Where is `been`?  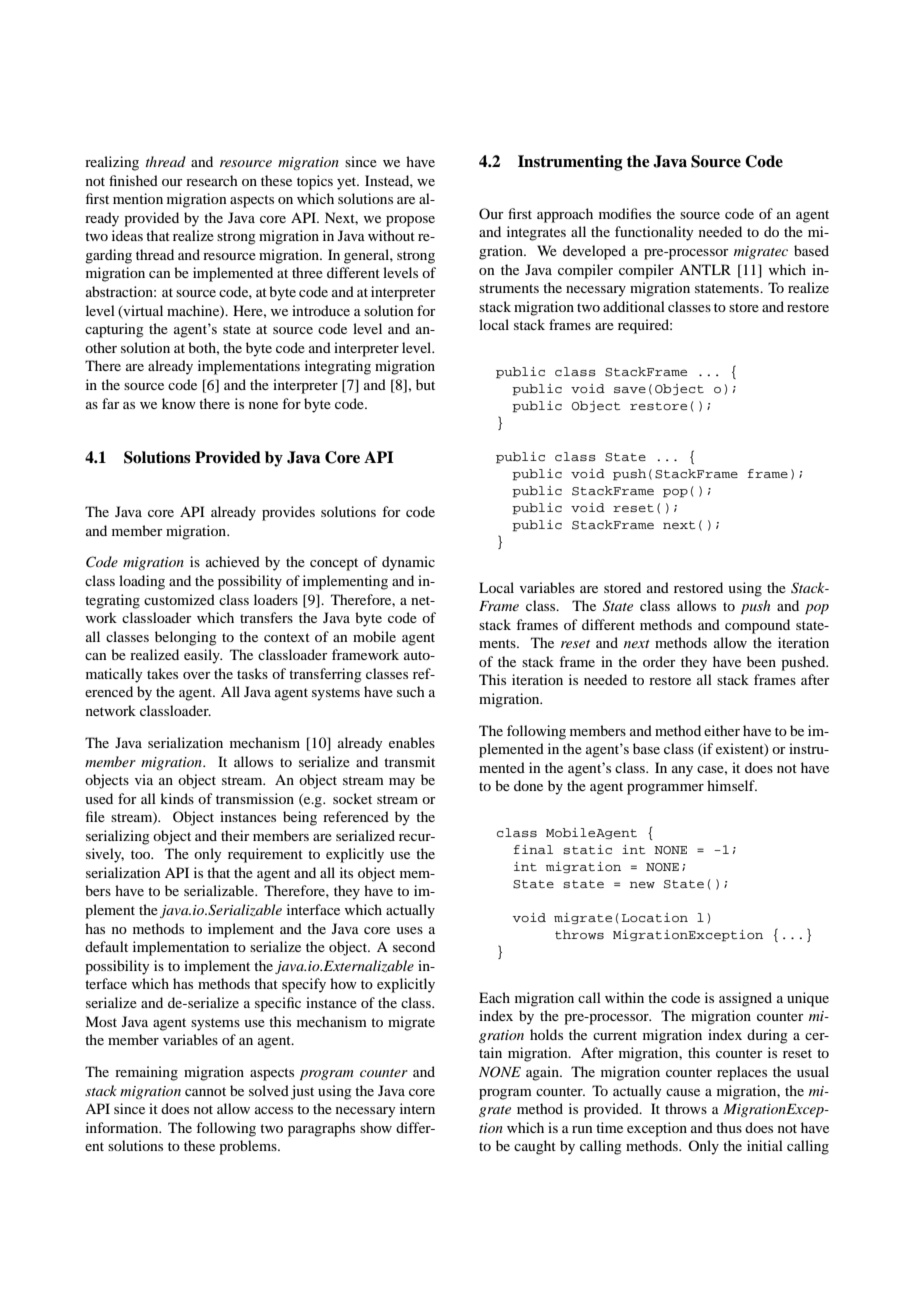 been is located at coordinates (761, 661).
